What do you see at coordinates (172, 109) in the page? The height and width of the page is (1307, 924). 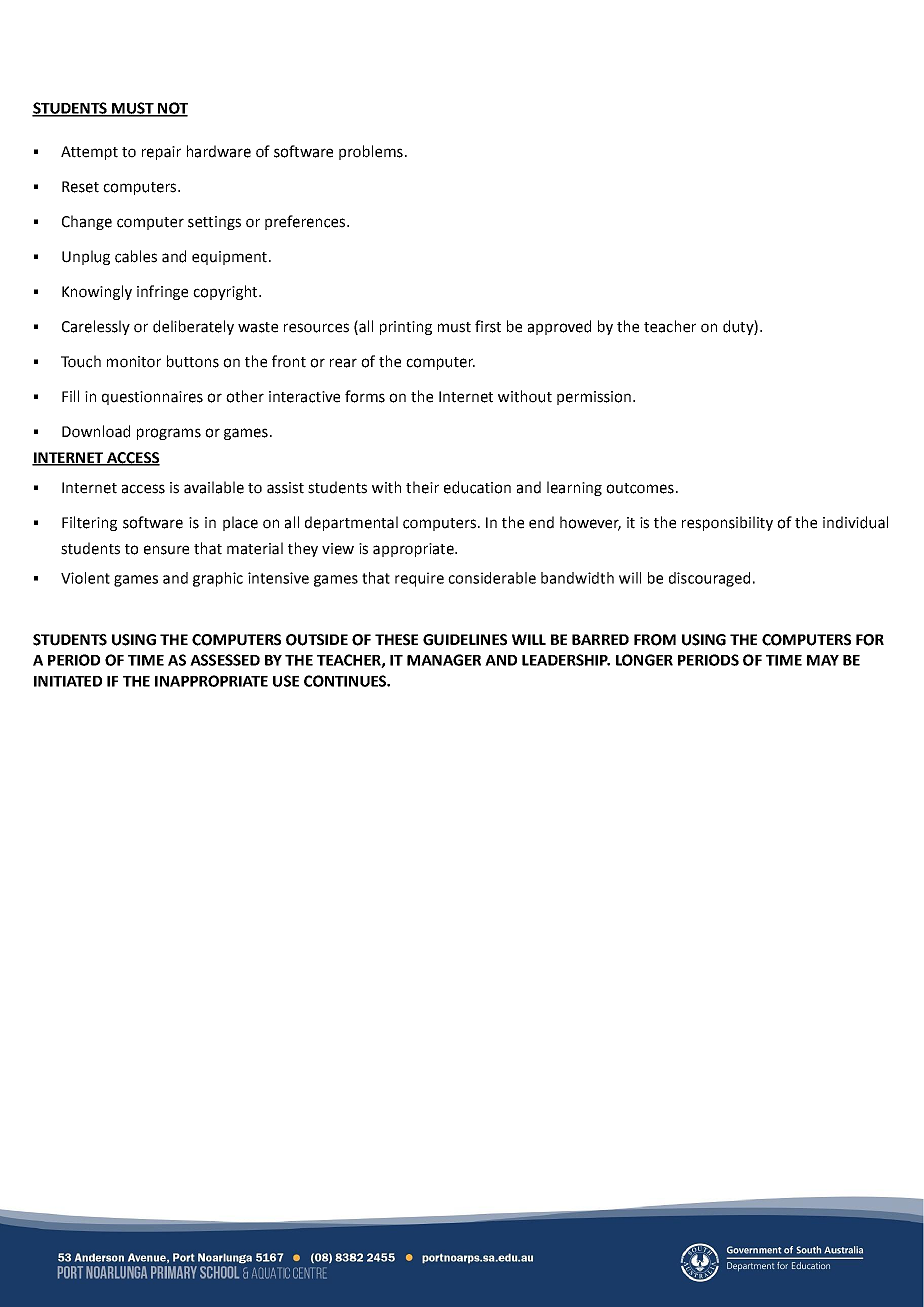 I see `NOT` at bounding box center [172, 109].
